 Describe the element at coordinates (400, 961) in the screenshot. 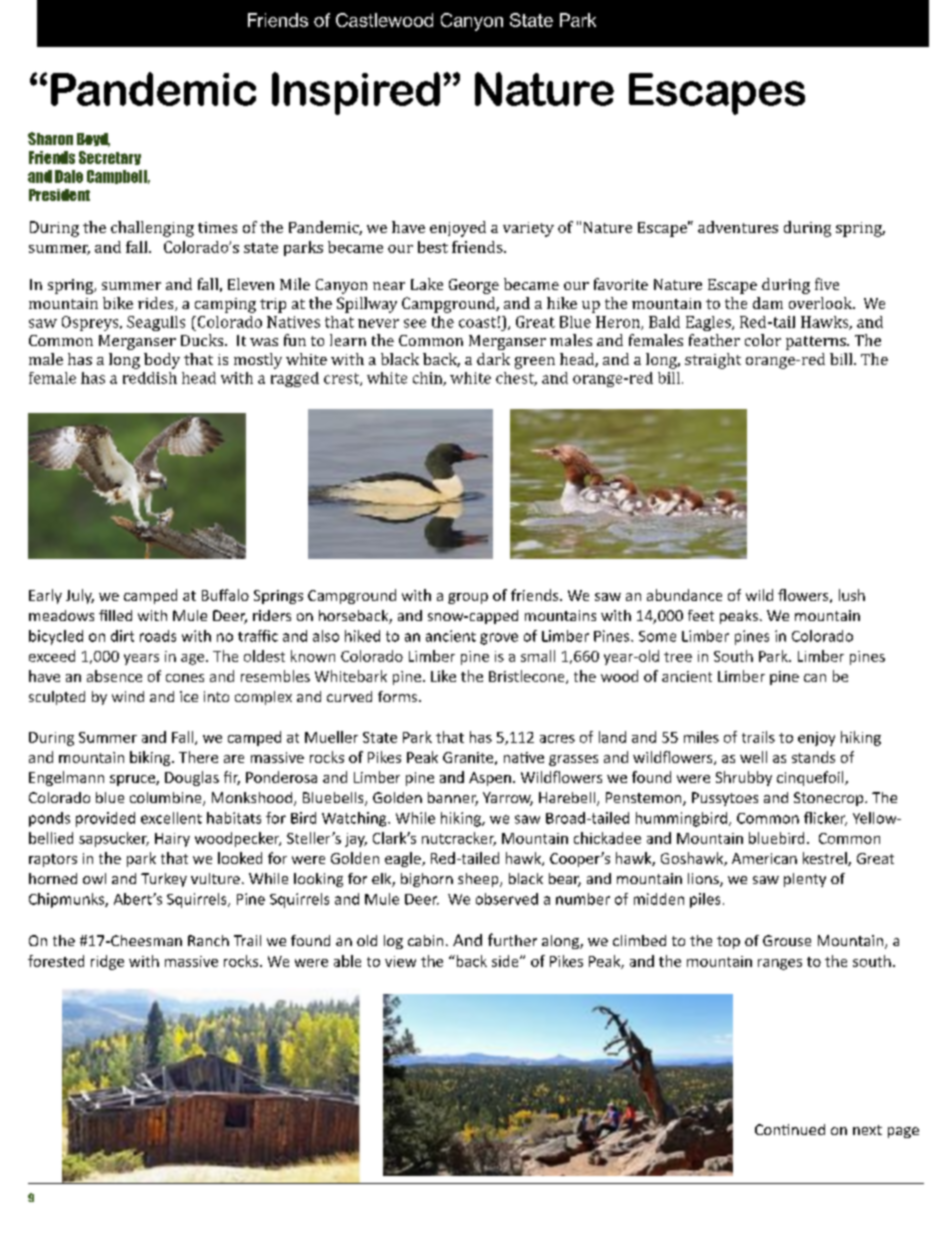

I see `view` at that location.
